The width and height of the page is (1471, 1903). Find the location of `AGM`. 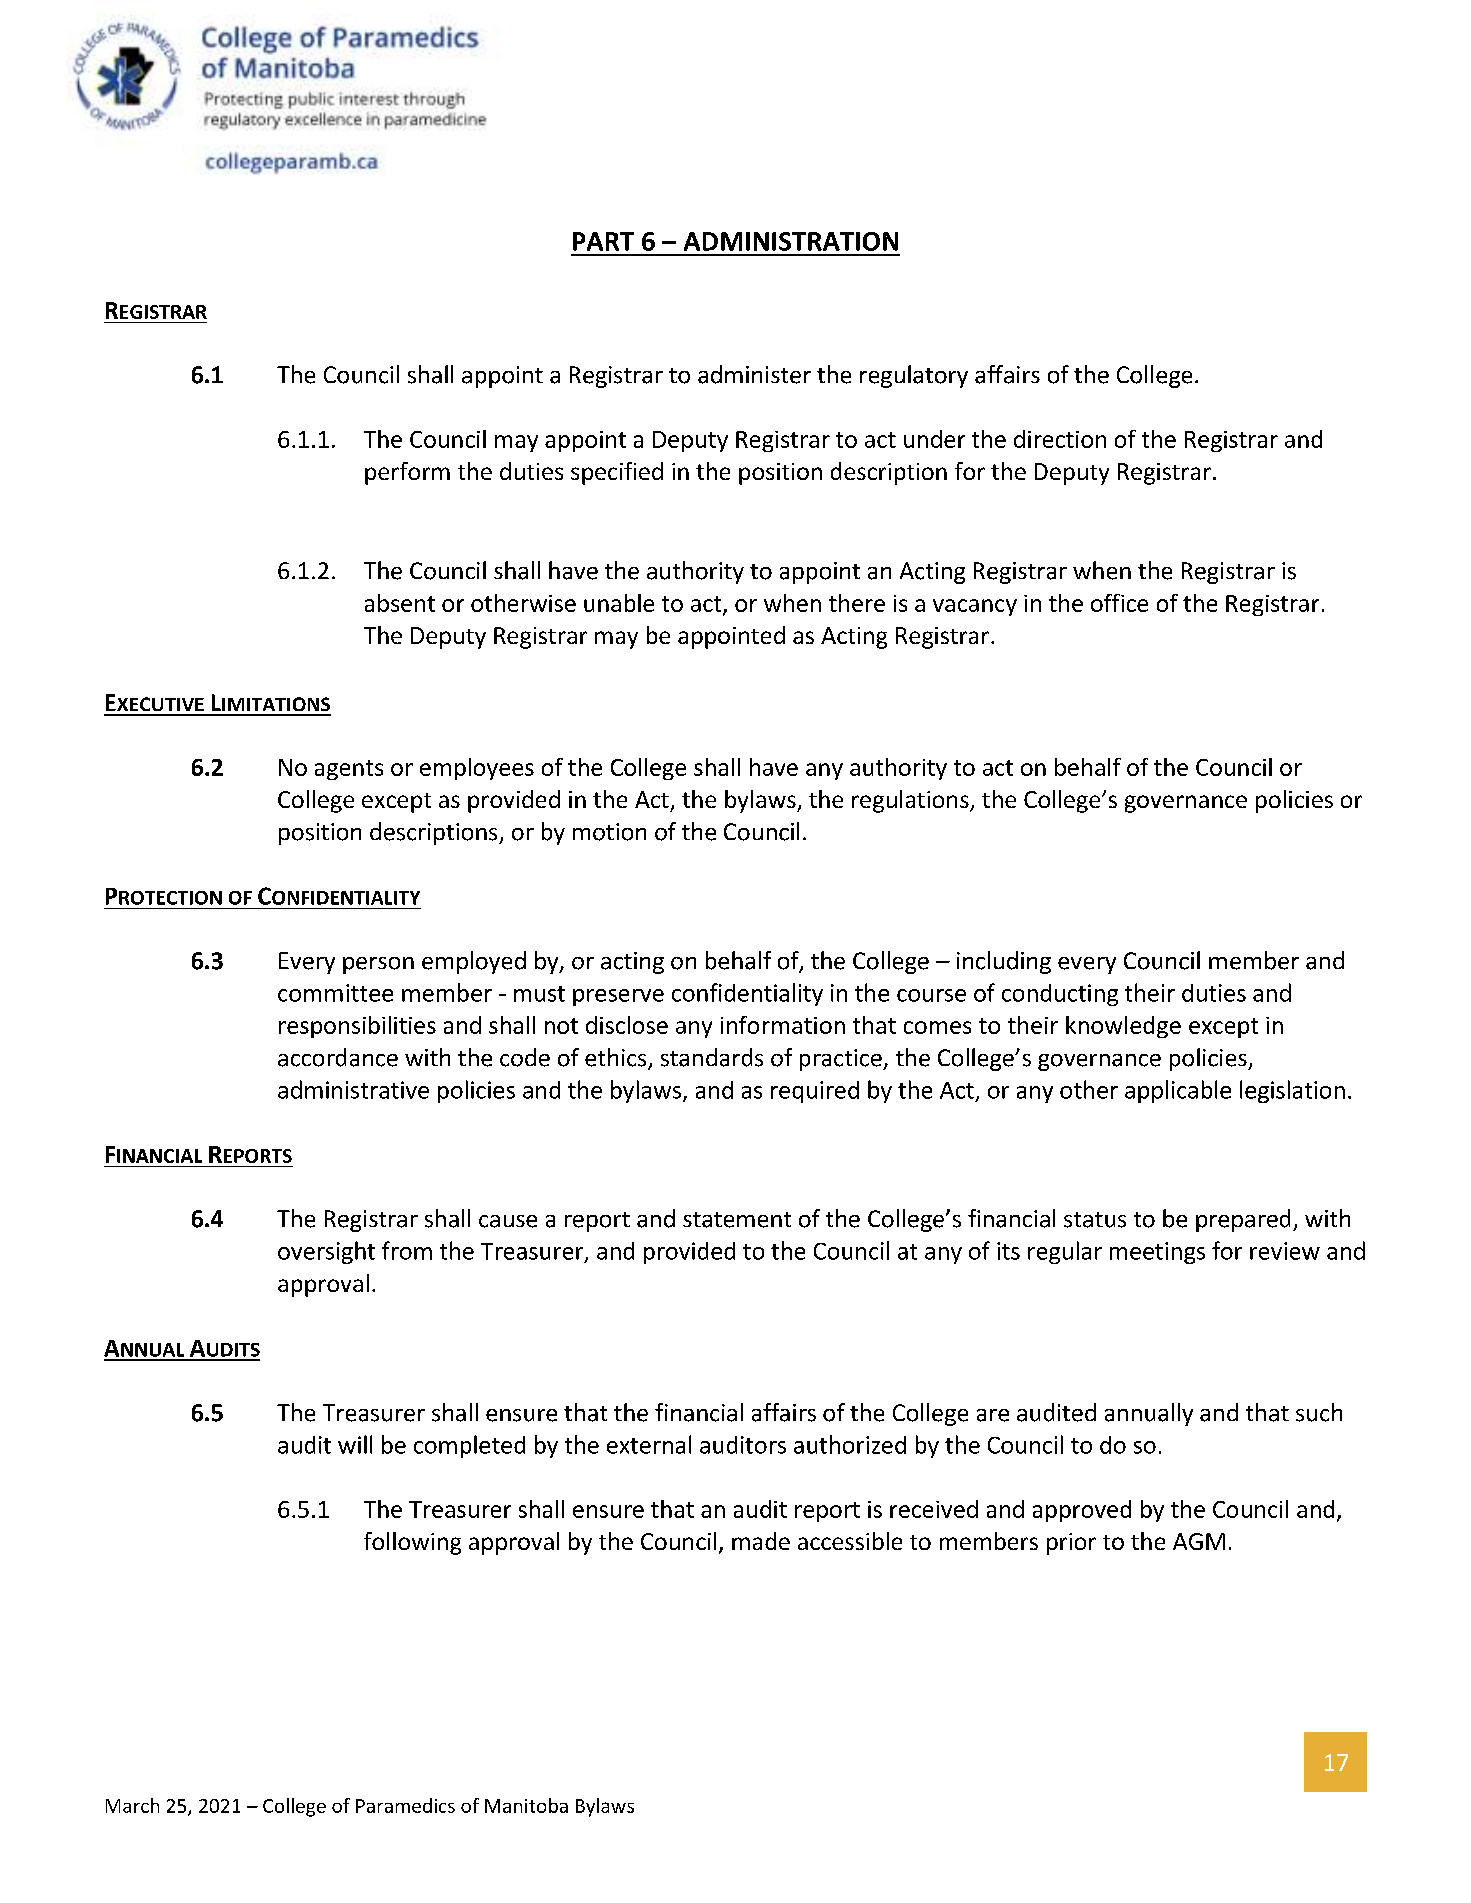

AGM is located at coordinates (1199, 1541).
